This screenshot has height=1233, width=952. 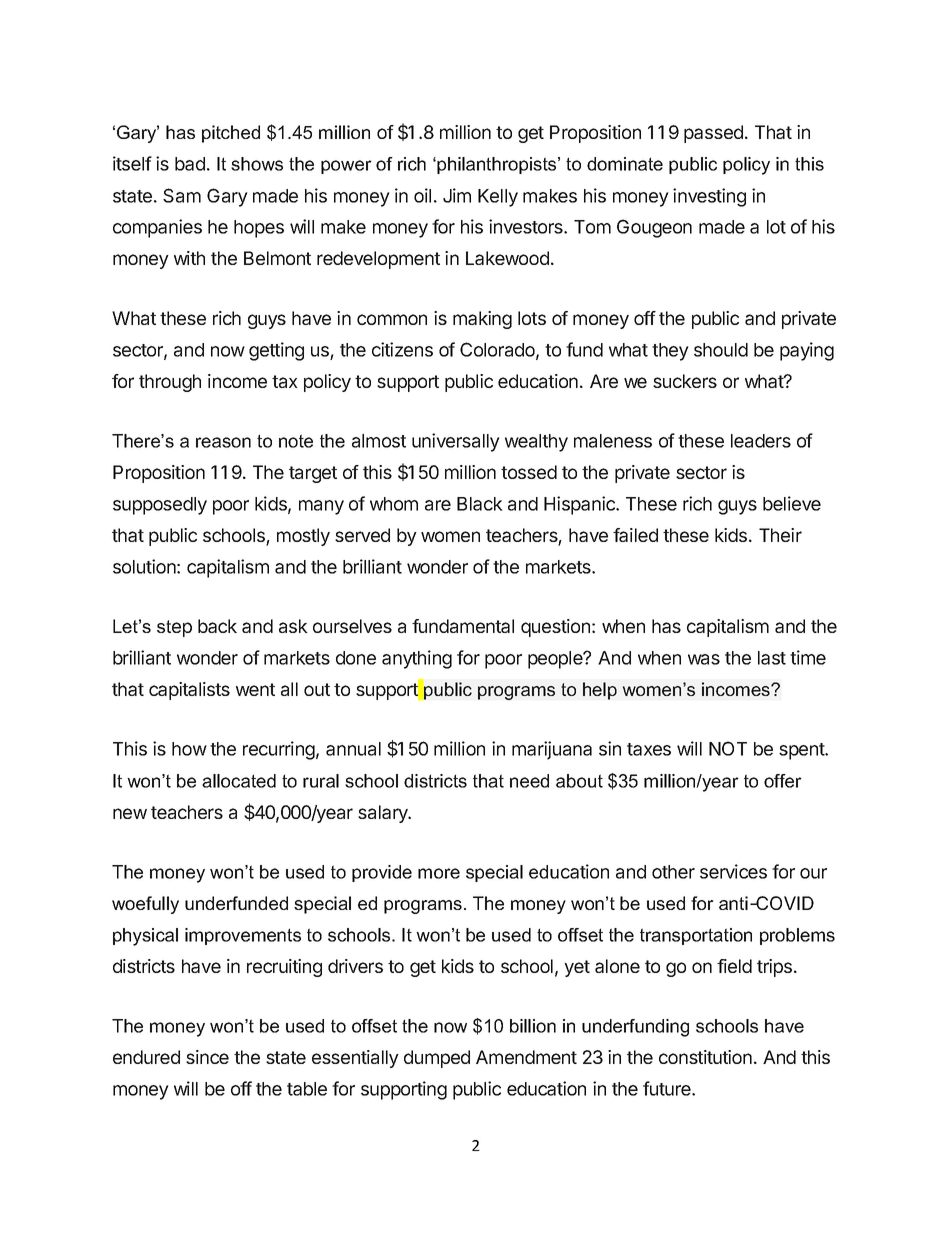 I want to click on bad, so click(x=190, y=164).
